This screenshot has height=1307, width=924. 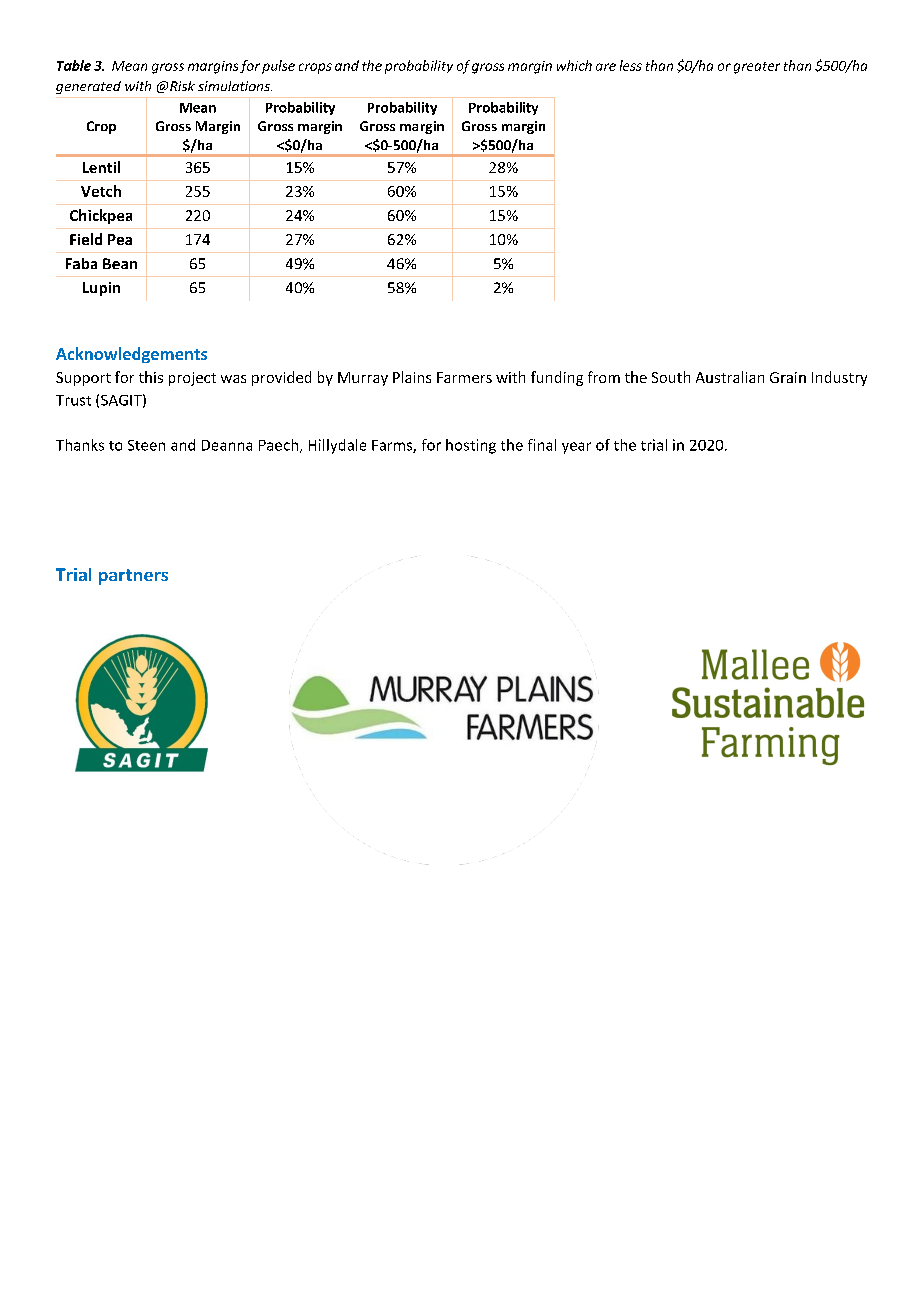 I want to click on Risk, so click(x=182, y=86).
